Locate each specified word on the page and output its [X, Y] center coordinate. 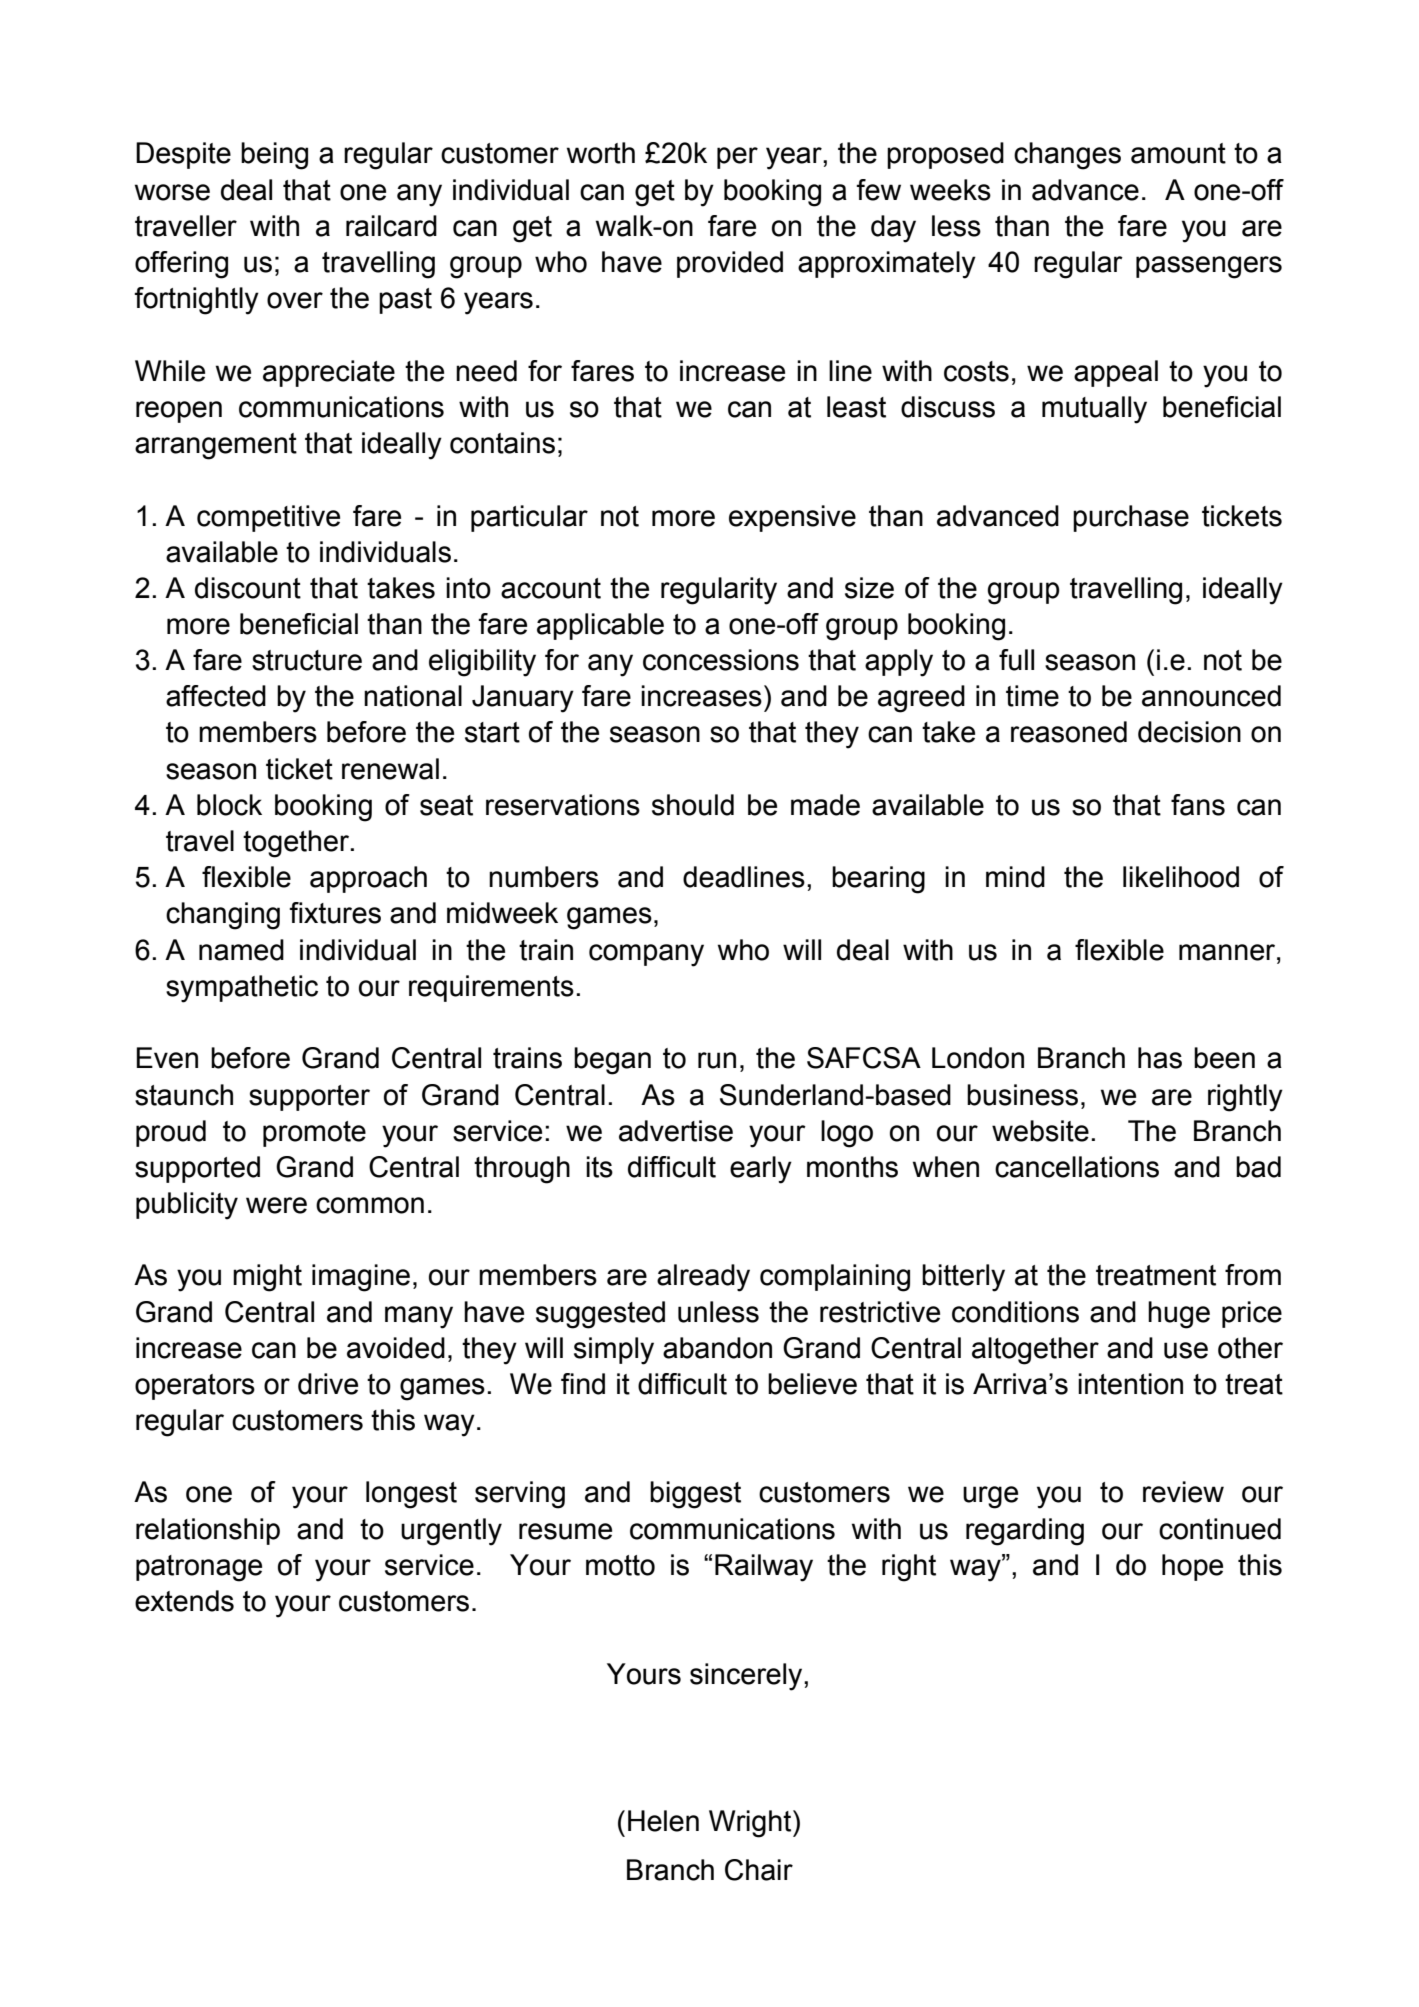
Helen [663, 1821]
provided [730, 264]
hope [1192, 1567]
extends [184, 1601]
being [274, 156]
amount [1178, 153]
